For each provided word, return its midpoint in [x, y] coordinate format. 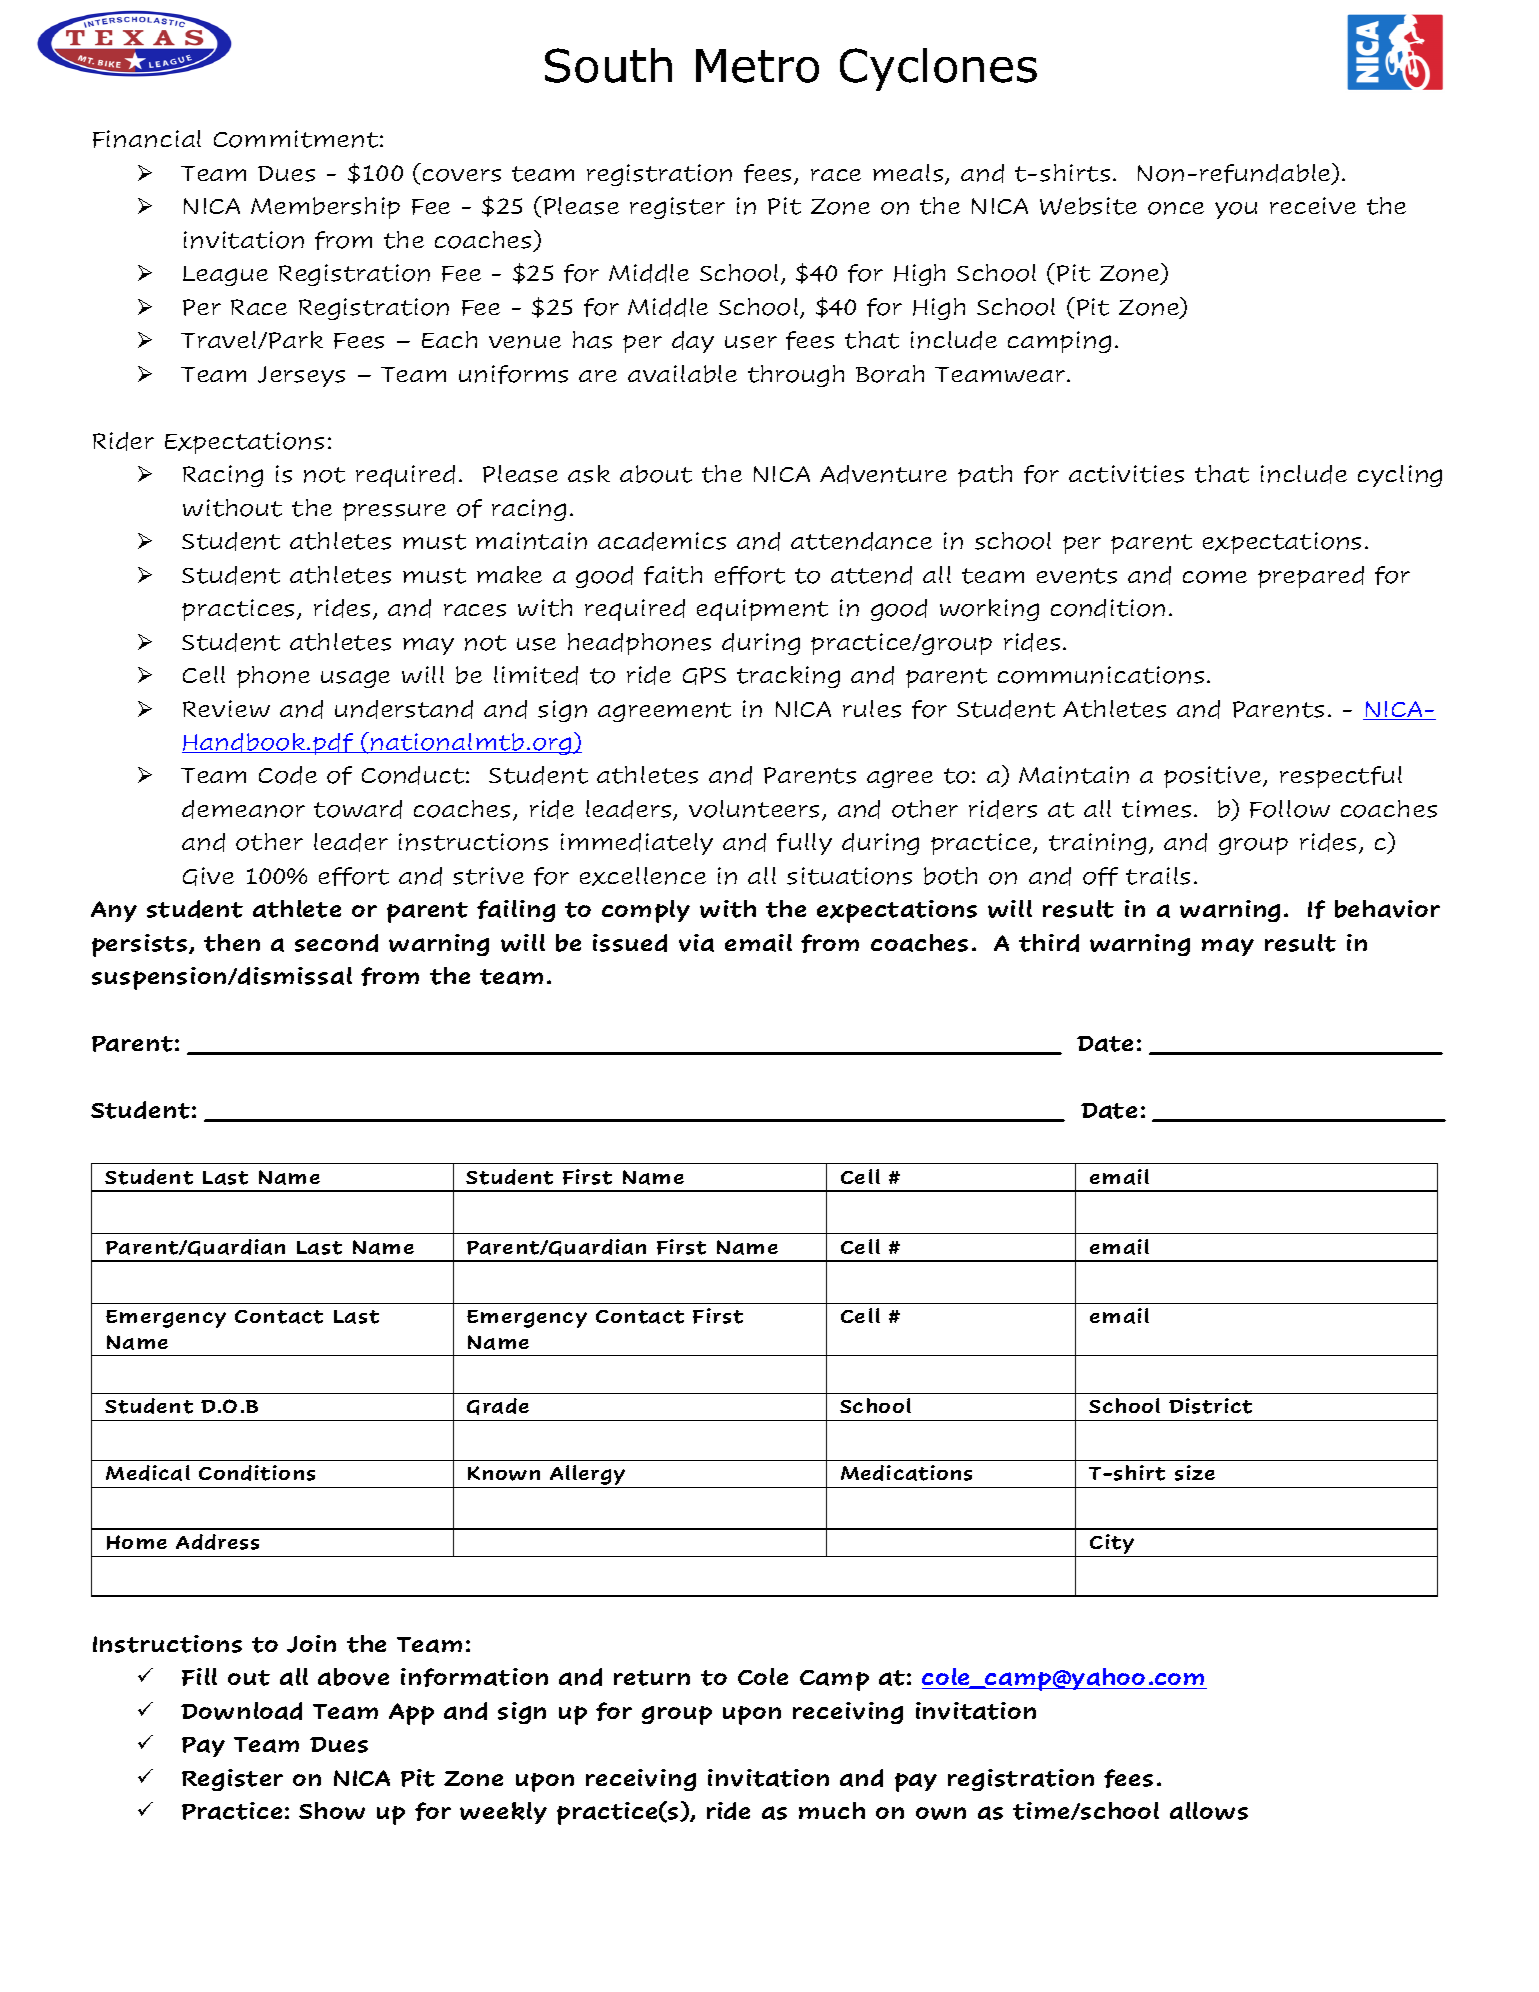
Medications [906, 1473]
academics [662, 541]
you [1236, 210]
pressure [394, 512]
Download [241, 1711]
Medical [148, 1473]
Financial [147, 139]
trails [1158, 876]
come [1215, 577]
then [232, 943]
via [696, 943]
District [1210, 1406]
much [832, 1810]
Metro [757, 66]
